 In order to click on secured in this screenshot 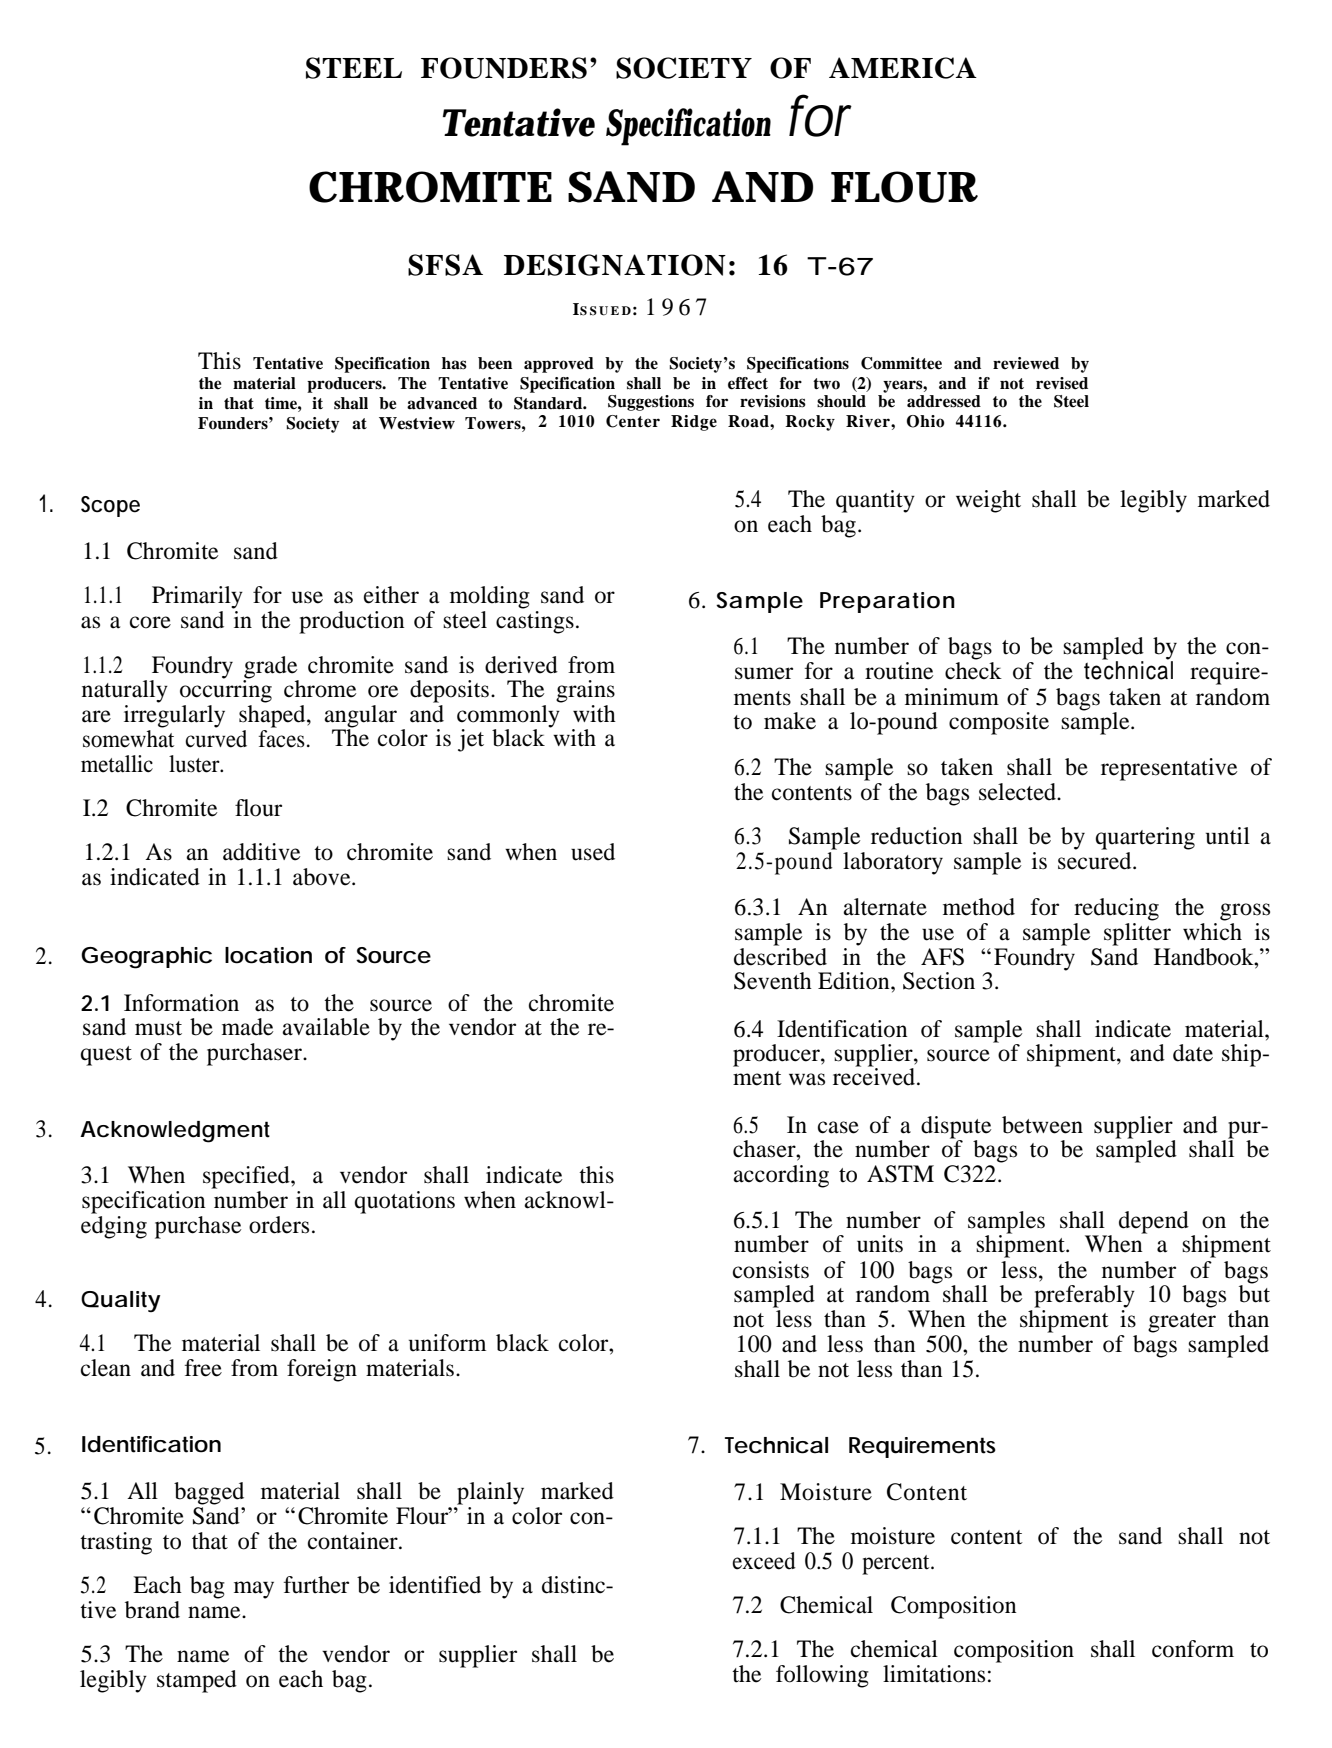, I will do `click(1096, 861)`.
